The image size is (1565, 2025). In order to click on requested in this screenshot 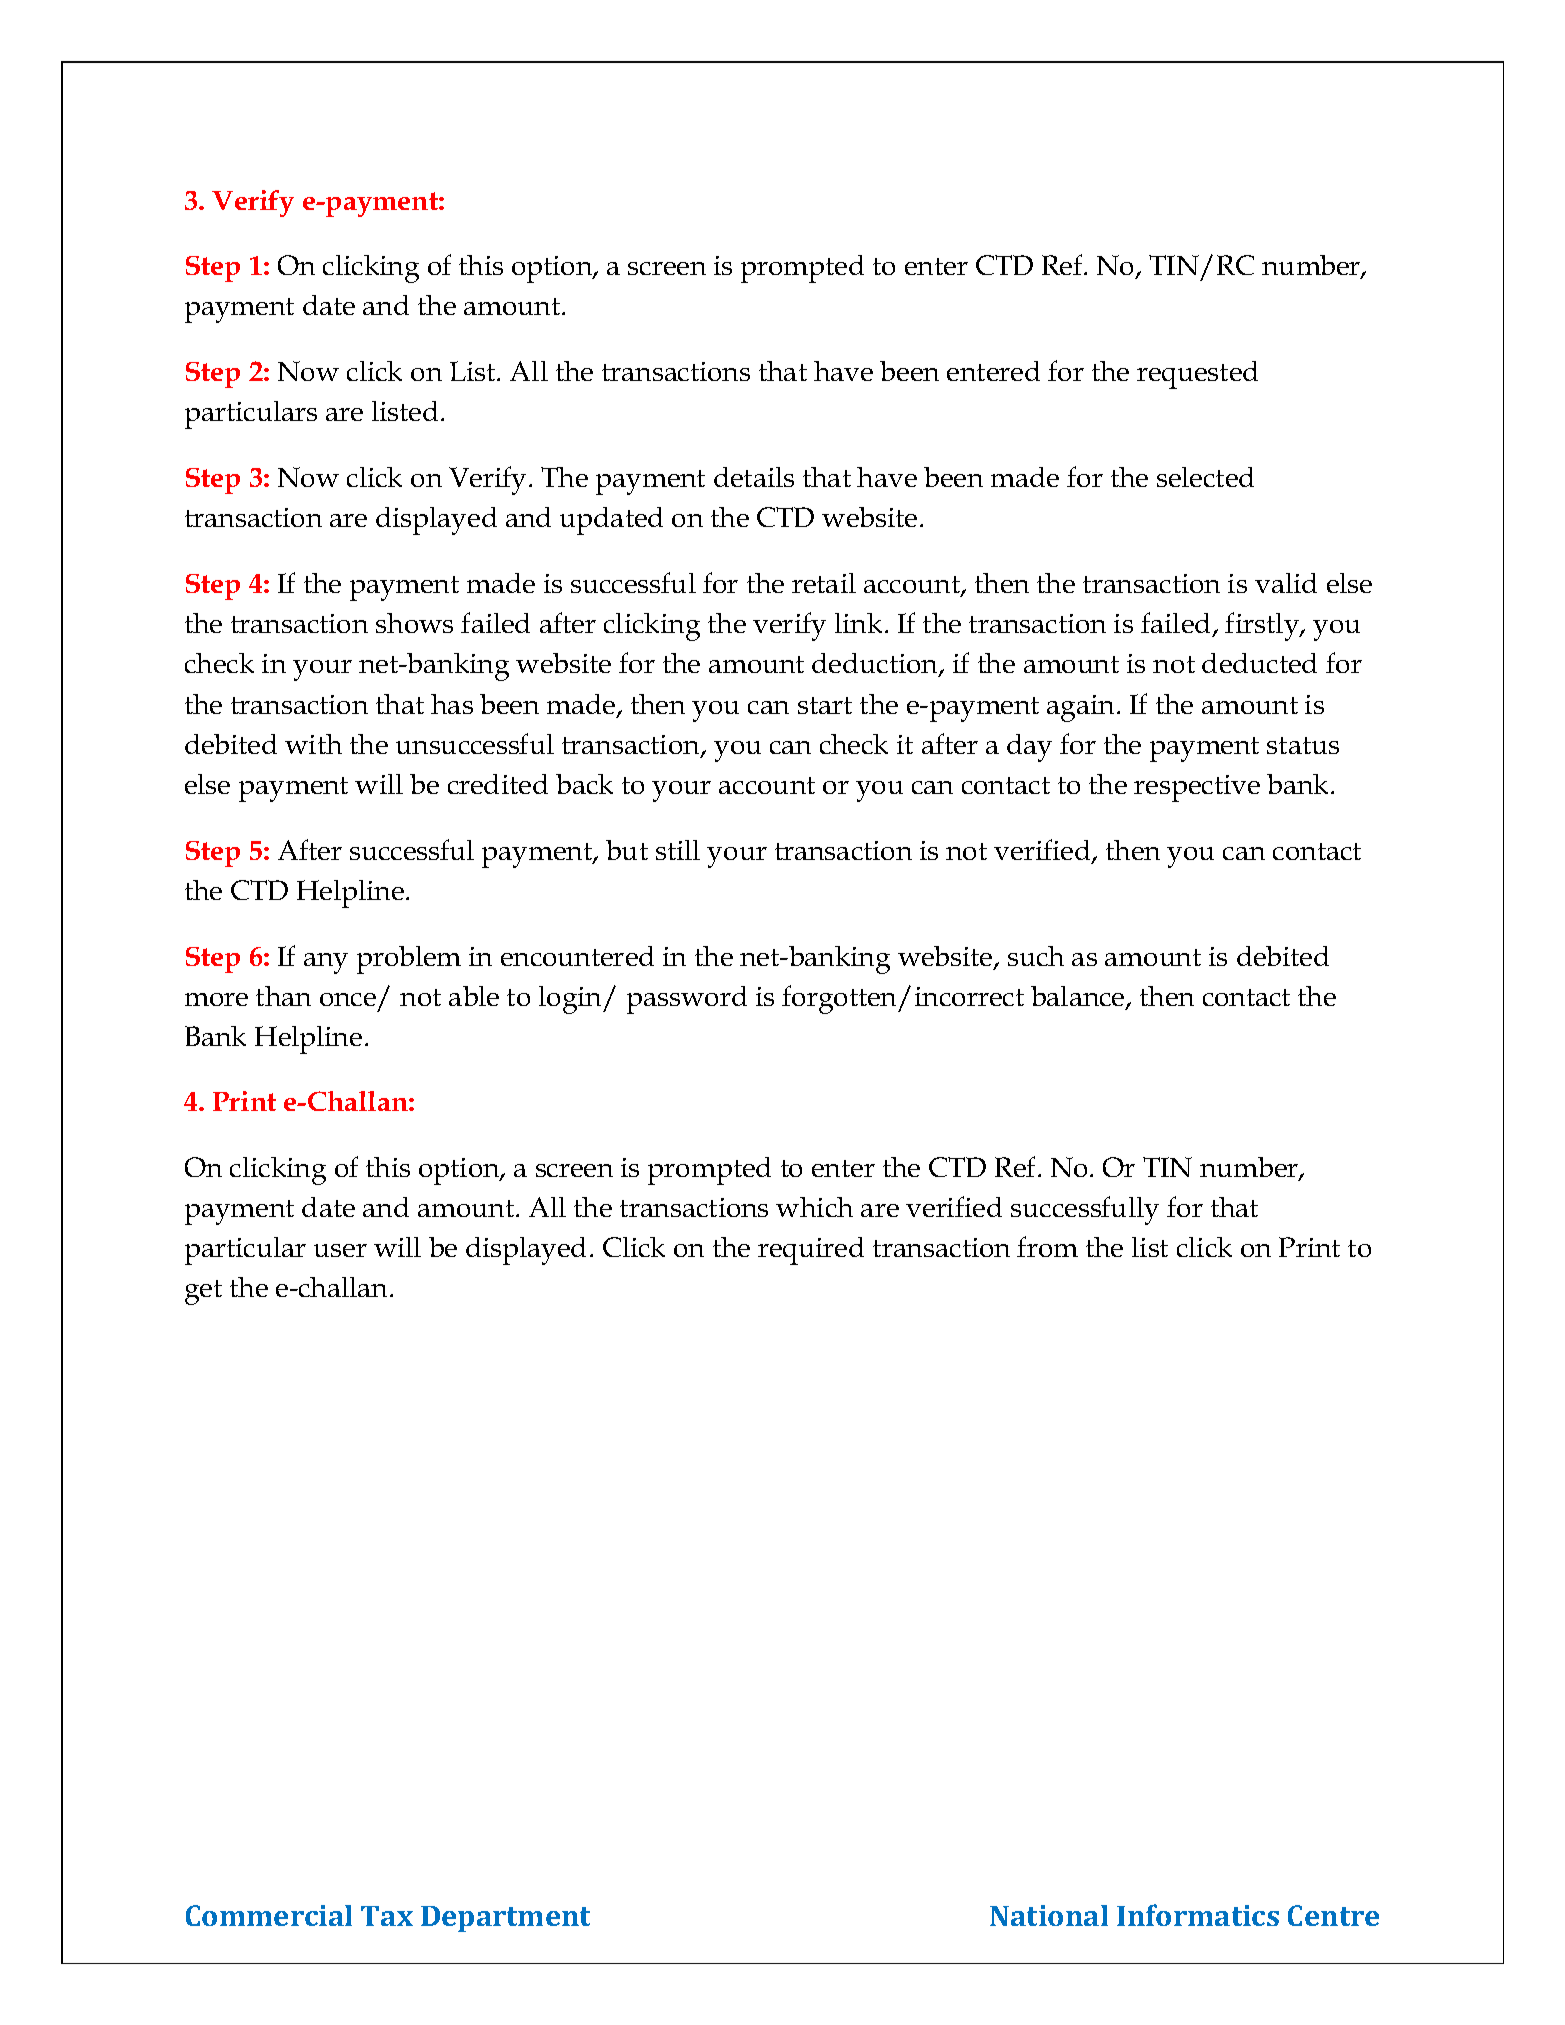, I will do `click(1197, 375)`.
